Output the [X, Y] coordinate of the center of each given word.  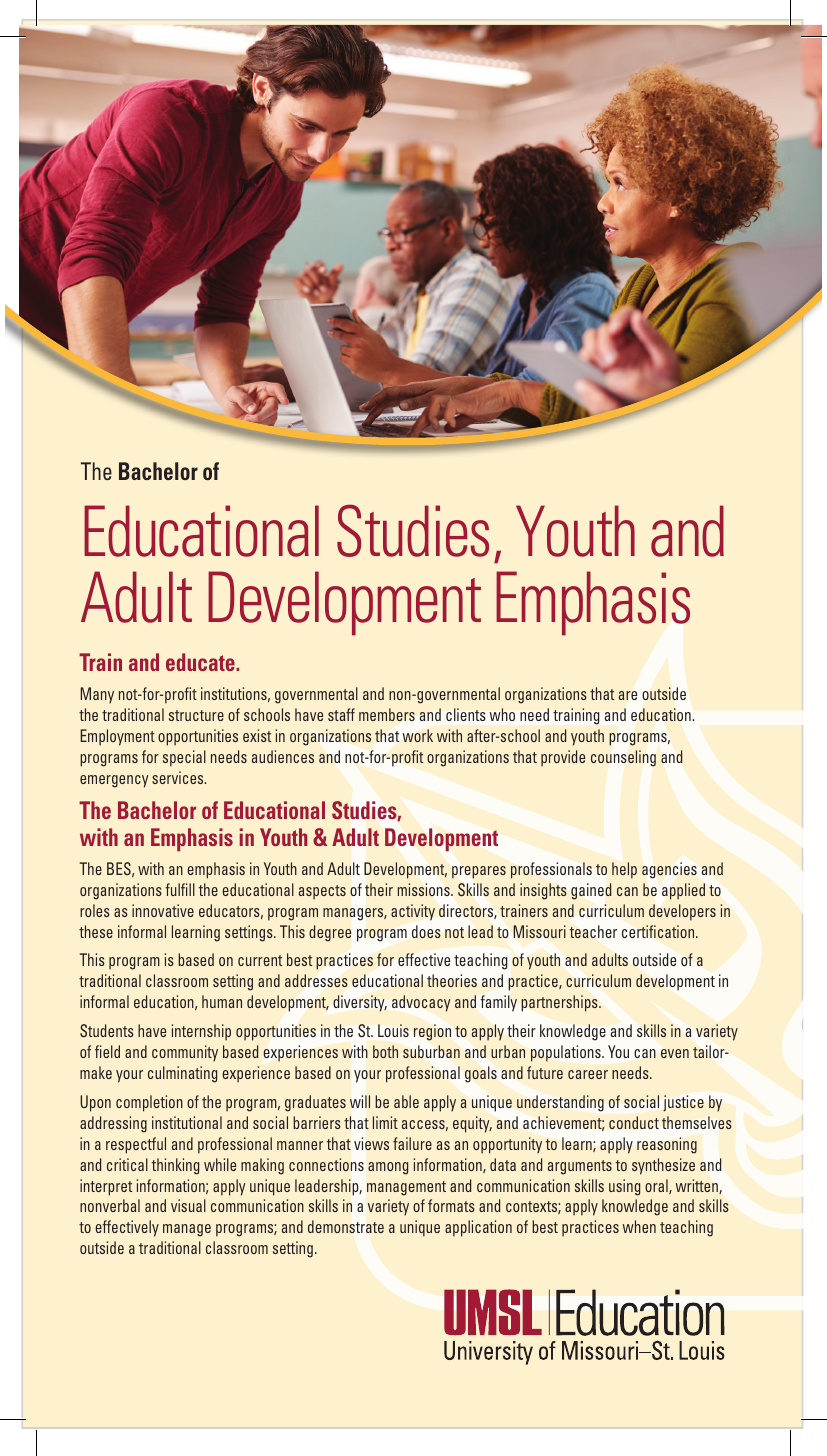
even [675, 1053]
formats [451, 1205]
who [502, 714]
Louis [393, 1030]
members [387, 714]
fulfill [180, 889]
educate [201, 662]
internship [201, 1032]
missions [425, 889]
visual [188, 1205]
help [624, 870]
